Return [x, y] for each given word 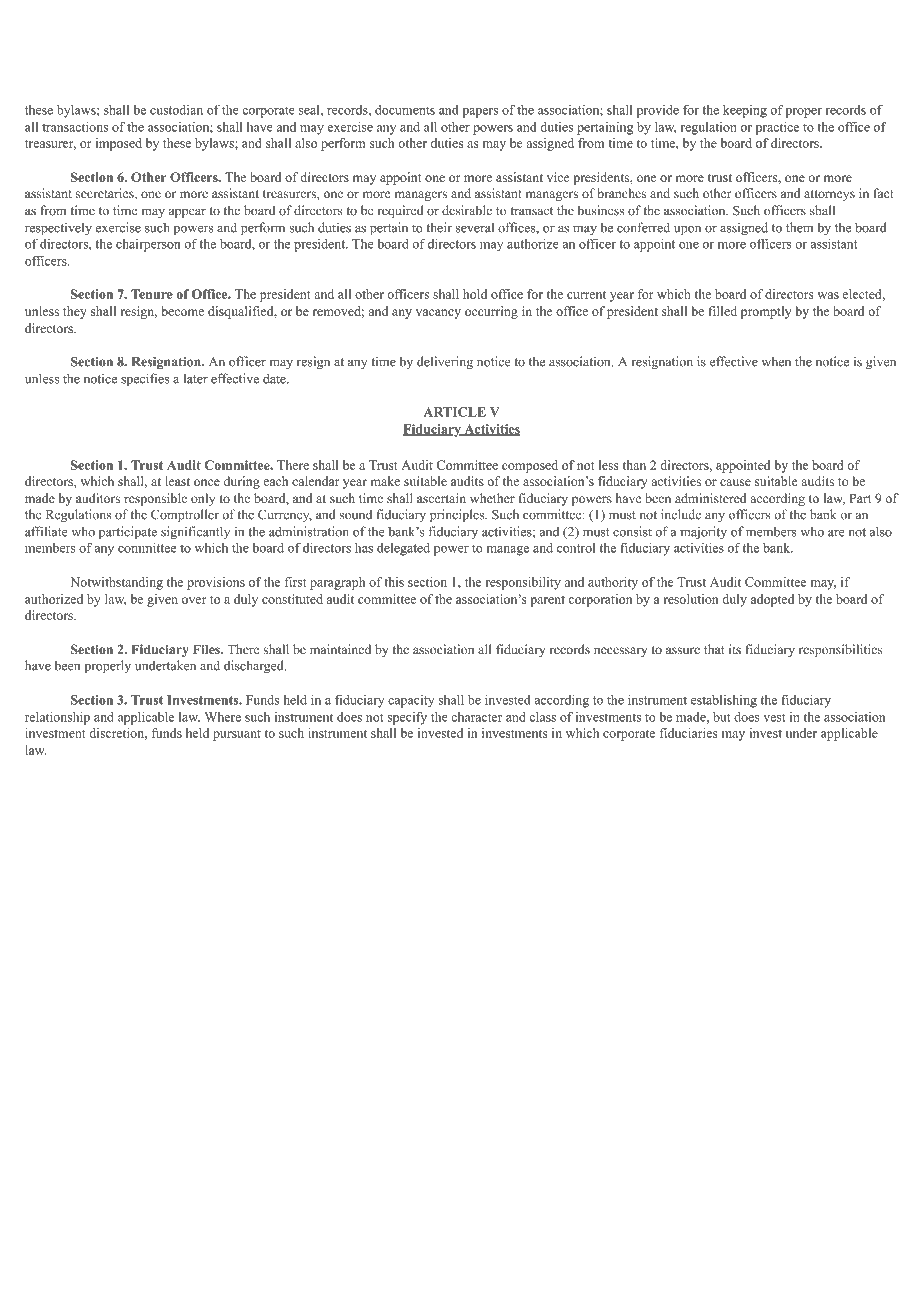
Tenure [152, 294]
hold [475, 294]
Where [223, 717]
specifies [145, 380]
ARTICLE [454, 412]
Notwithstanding [116, 583]
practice [777, 128]
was [828, 295]
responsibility [523, 583]
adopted [772, 600]
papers [480, 113]
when [776, 361]
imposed [119, 144]
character [477, 717]
